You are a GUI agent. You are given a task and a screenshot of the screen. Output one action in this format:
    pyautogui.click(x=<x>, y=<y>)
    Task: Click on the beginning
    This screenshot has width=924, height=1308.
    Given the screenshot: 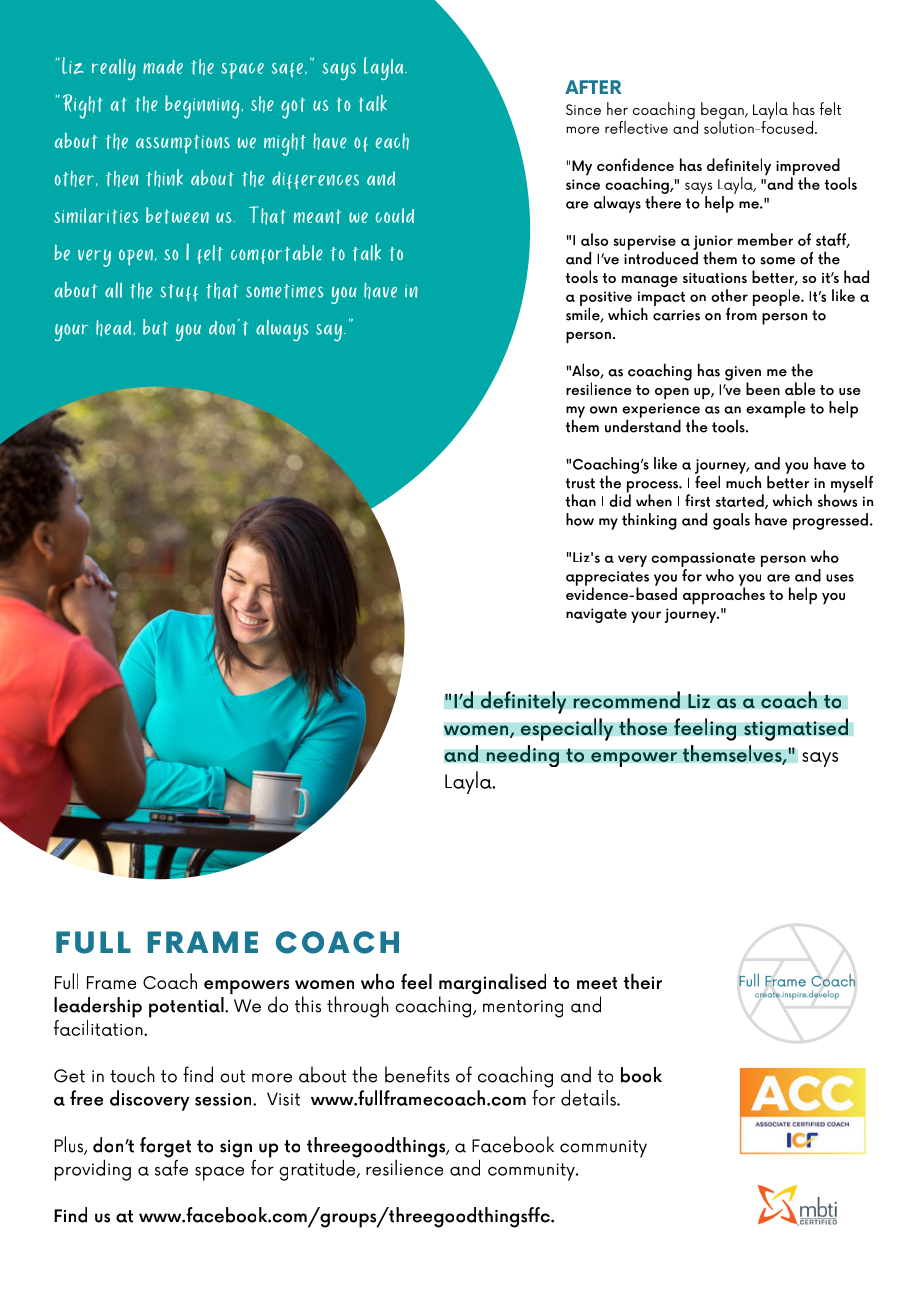 What is the action you would take?
    pyautogui.click(x=202, y=107)
